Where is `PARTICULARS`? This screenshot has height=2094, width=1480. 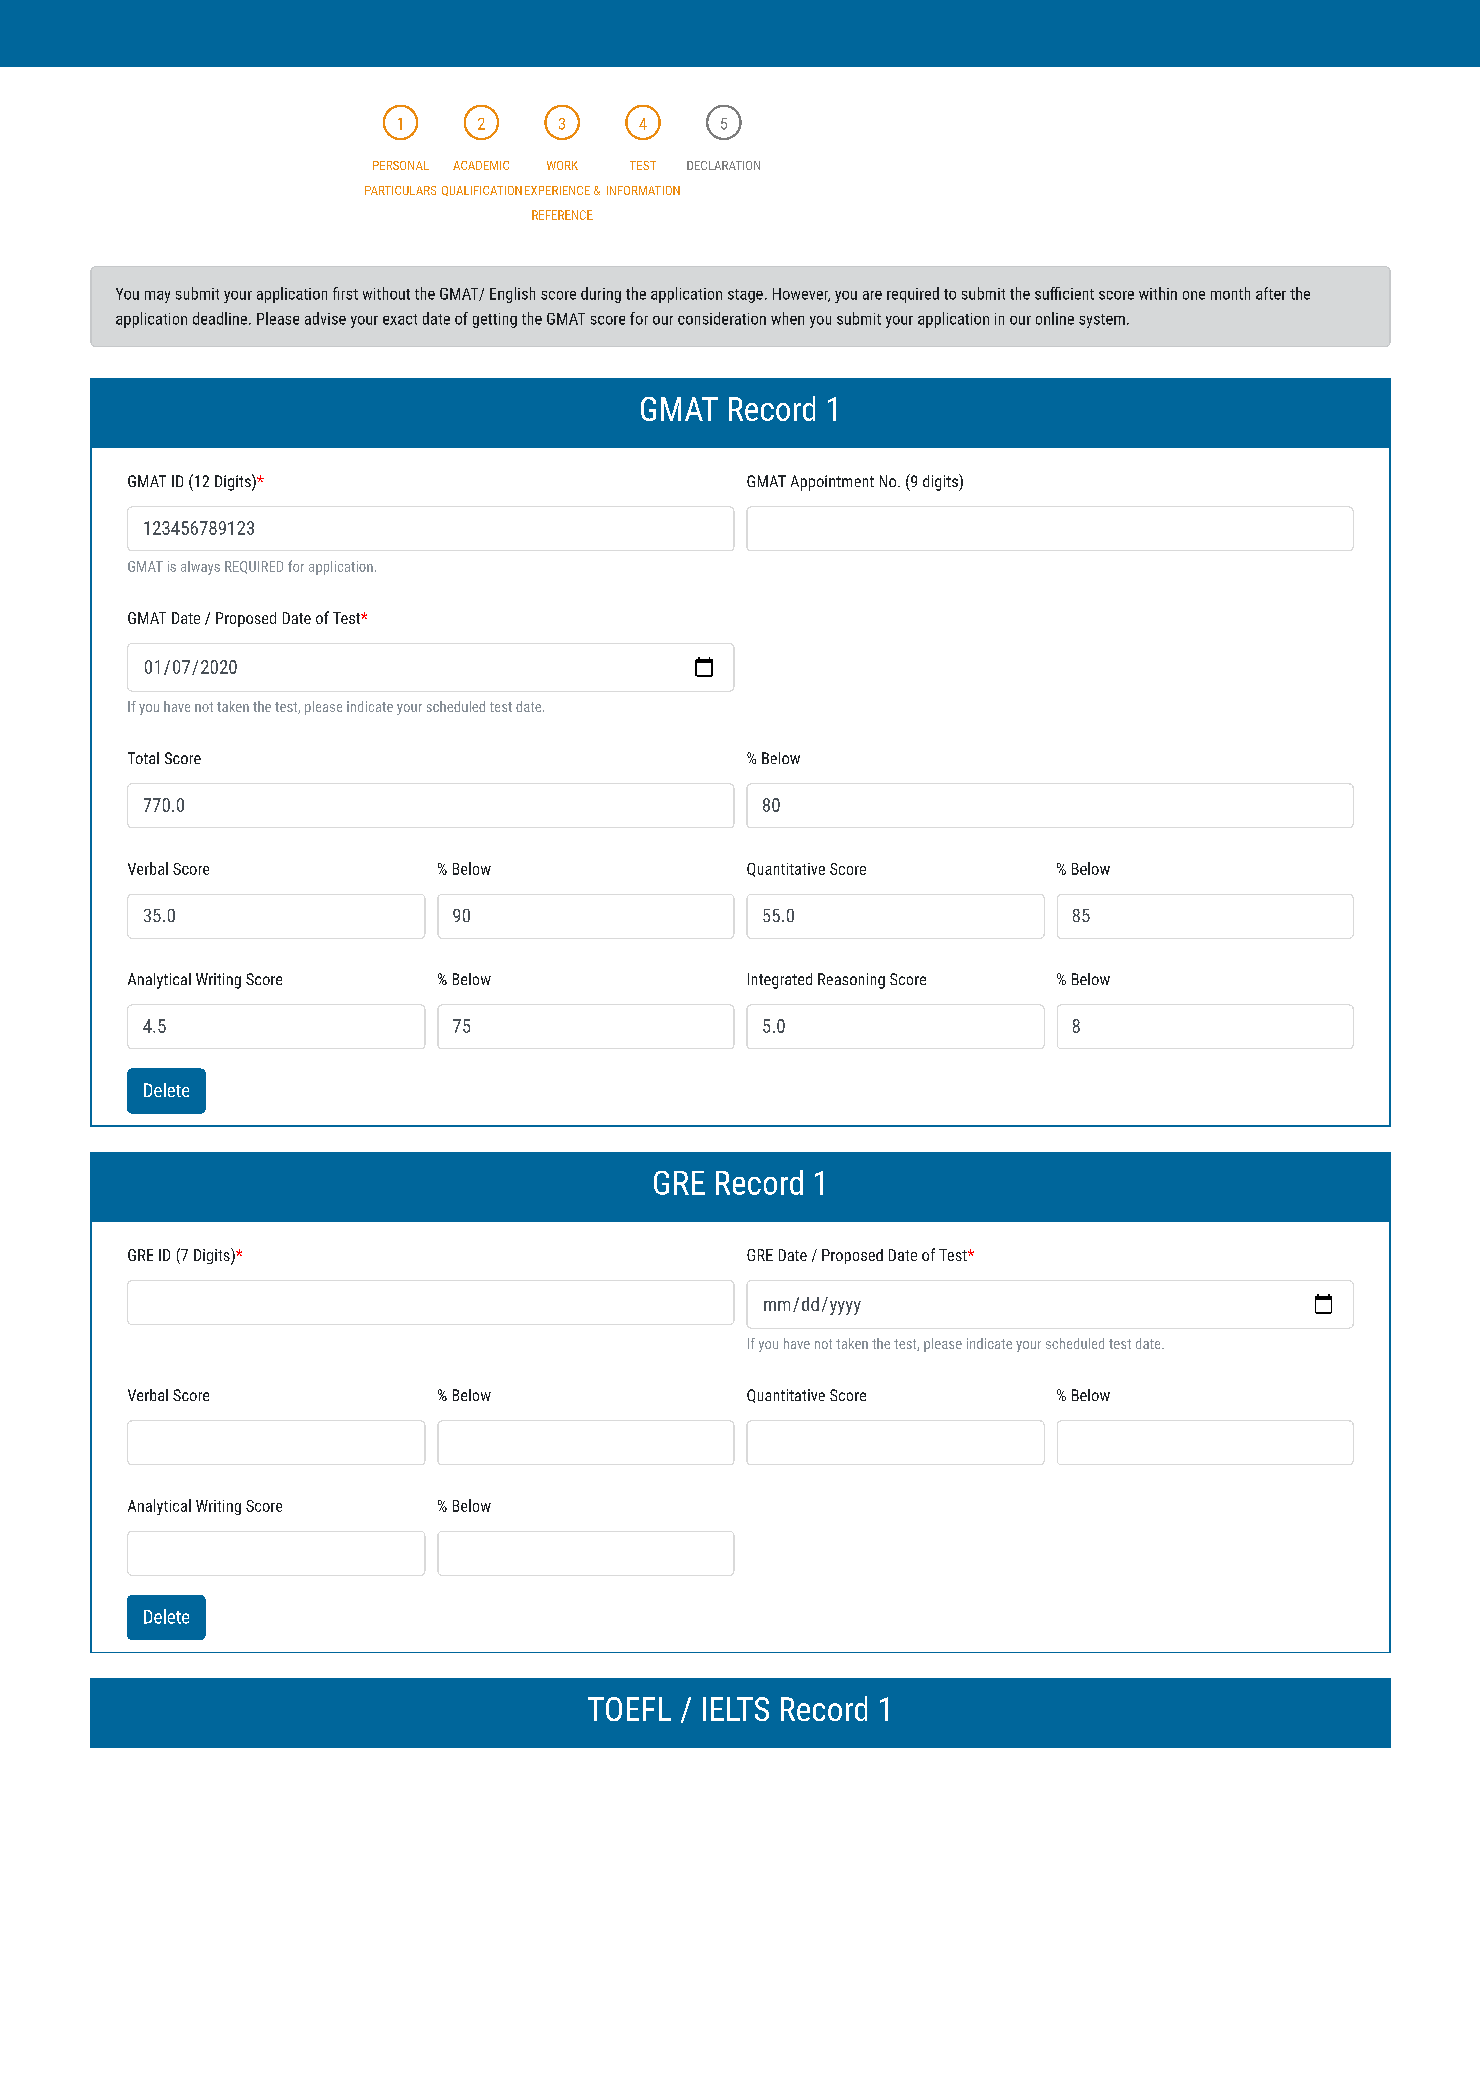
PARTICULARS is located at coordinates (400, 190).
